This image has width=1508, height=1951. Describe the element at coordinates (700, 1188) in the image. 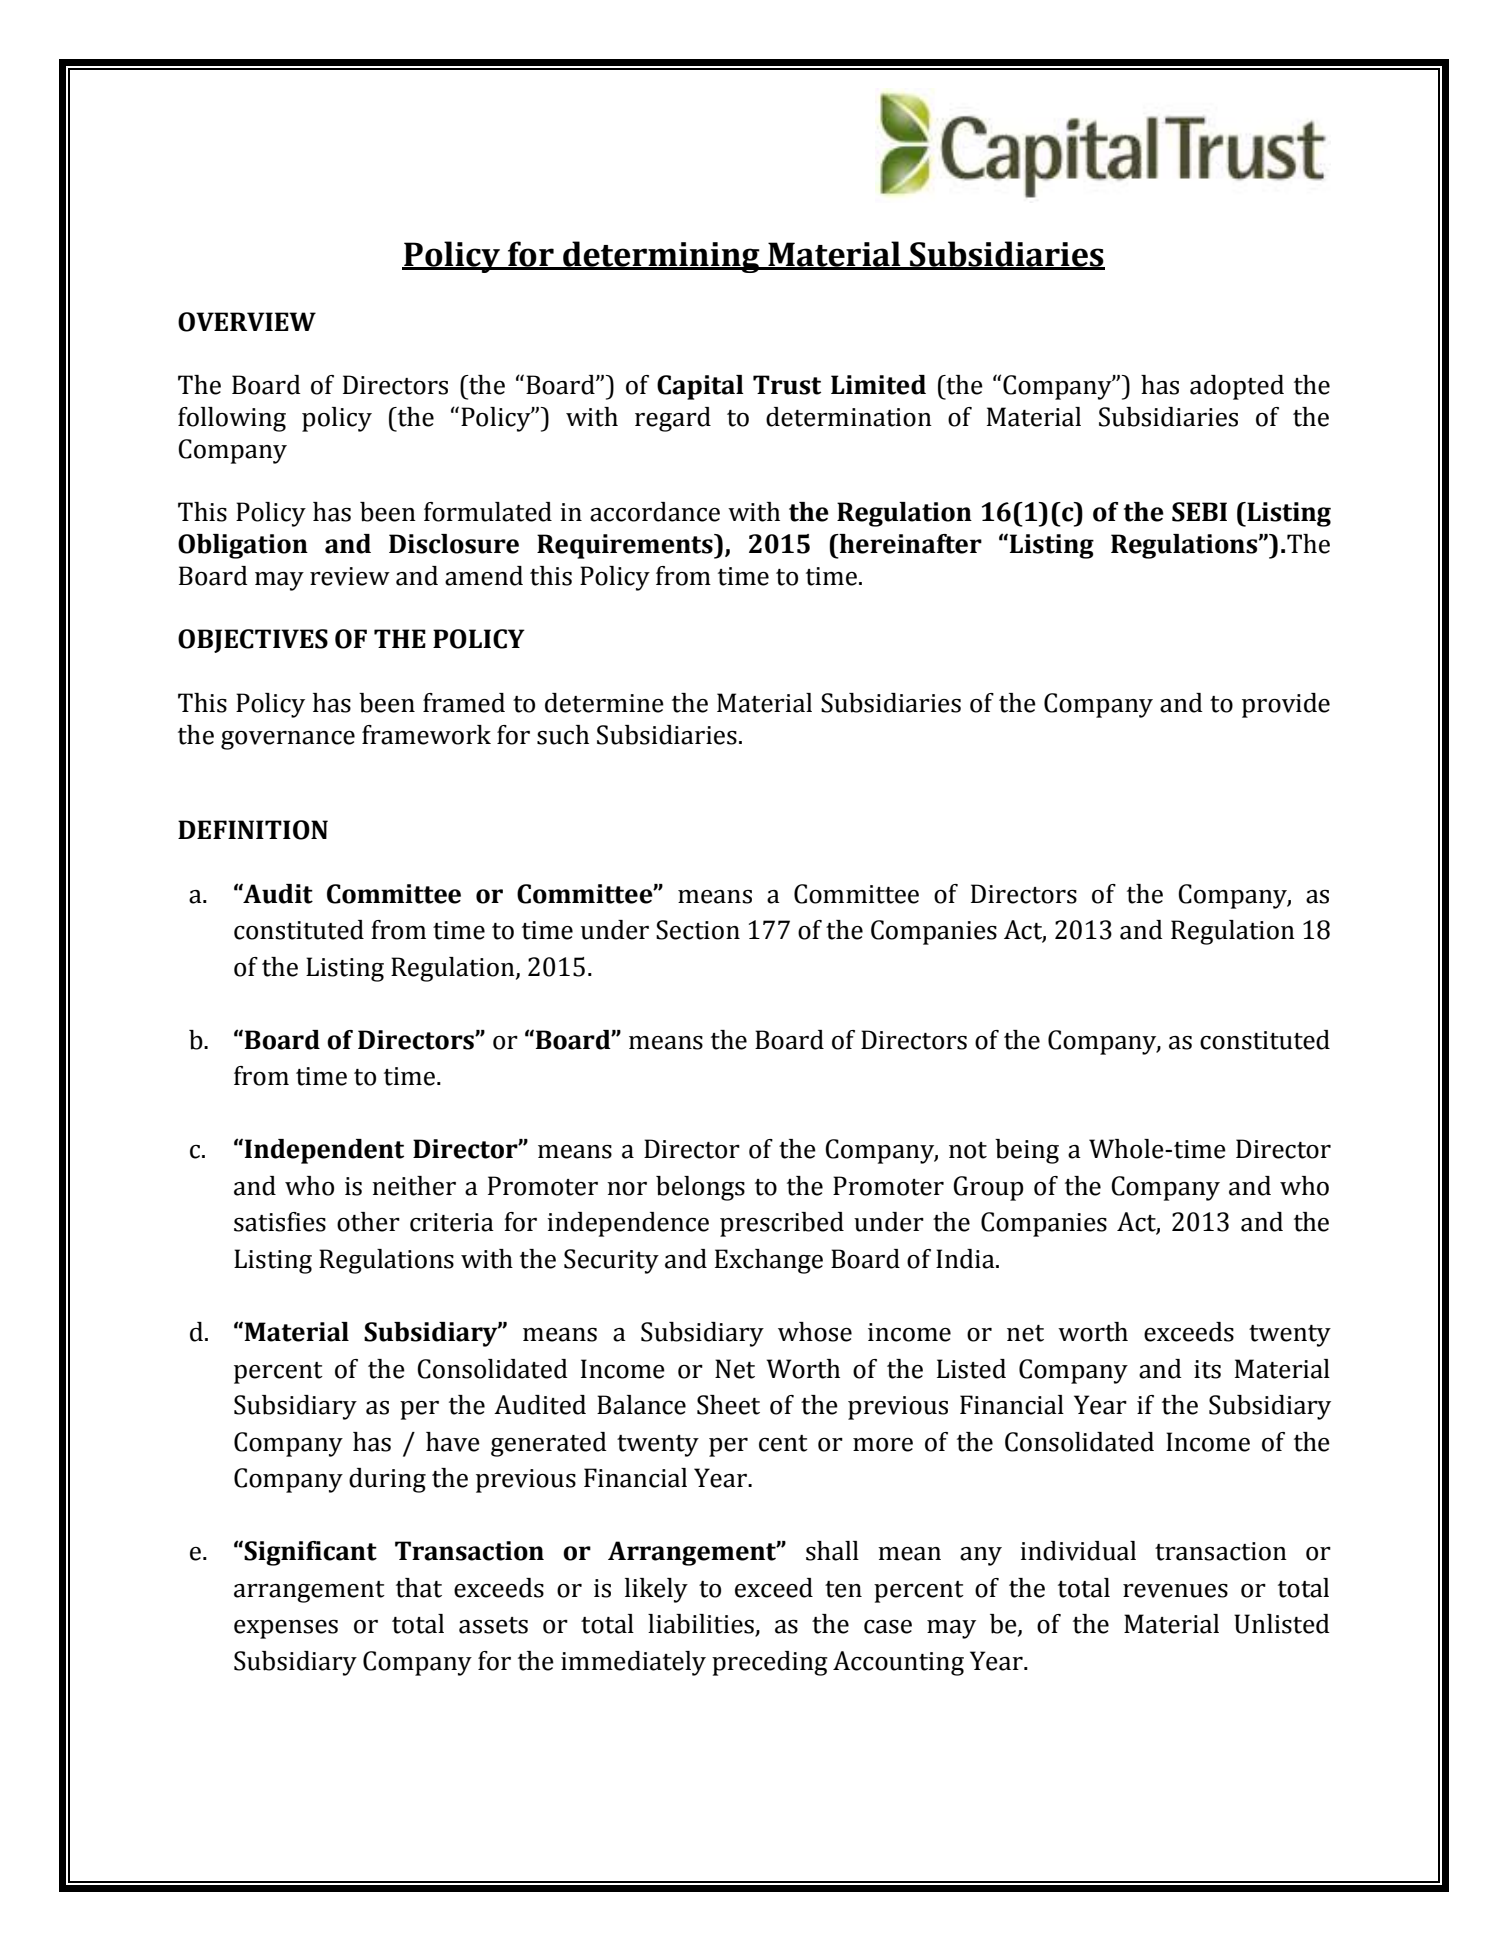

I see `belongs` at that location.
